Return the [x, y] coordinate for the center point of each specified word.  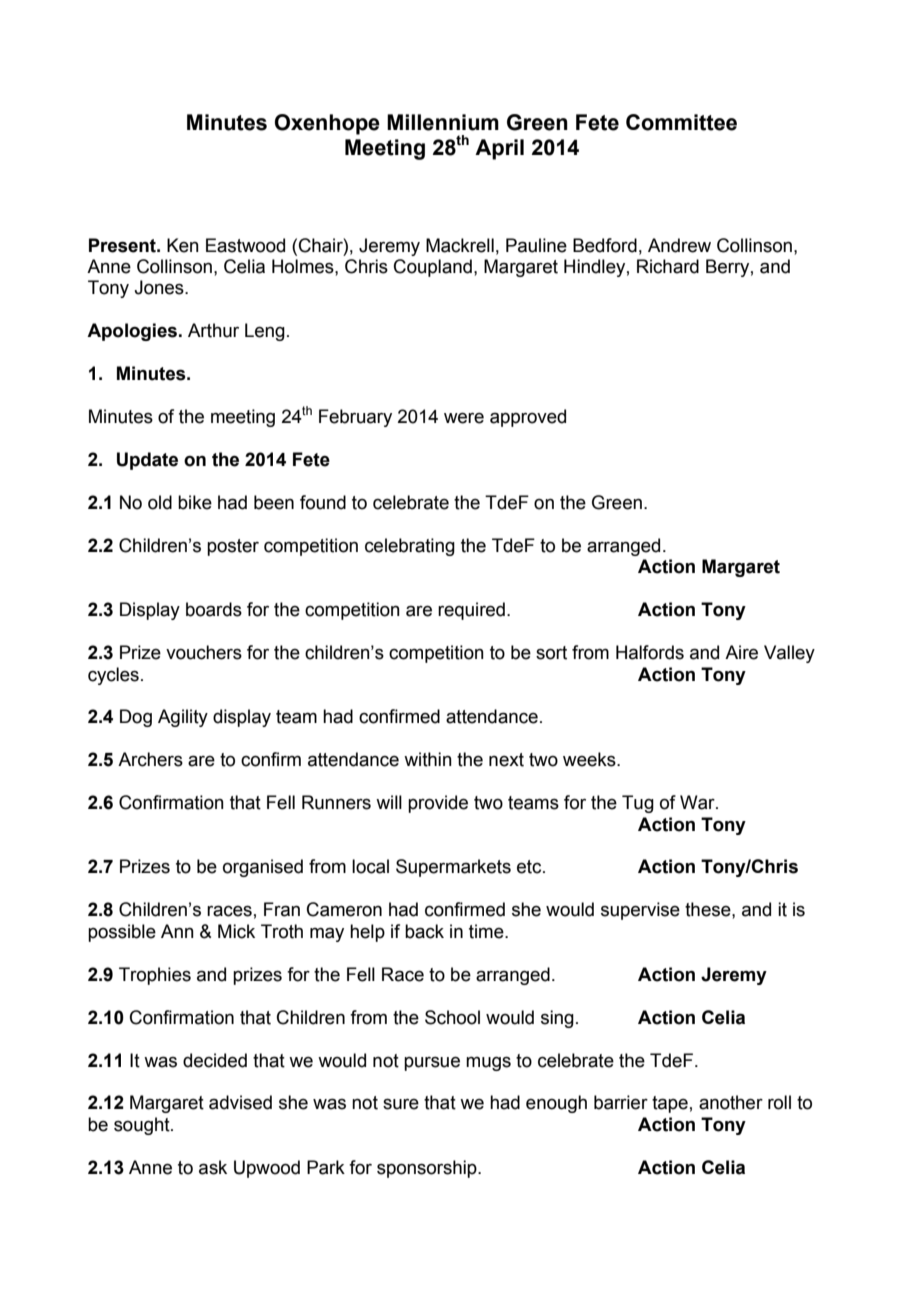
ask [213, 1167]
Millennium [443, 122]
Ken [183, 245]
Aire [741, 652]
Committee [681, 122]
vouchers [204, 652]
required [471, 611]
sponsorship [428, 1169]
